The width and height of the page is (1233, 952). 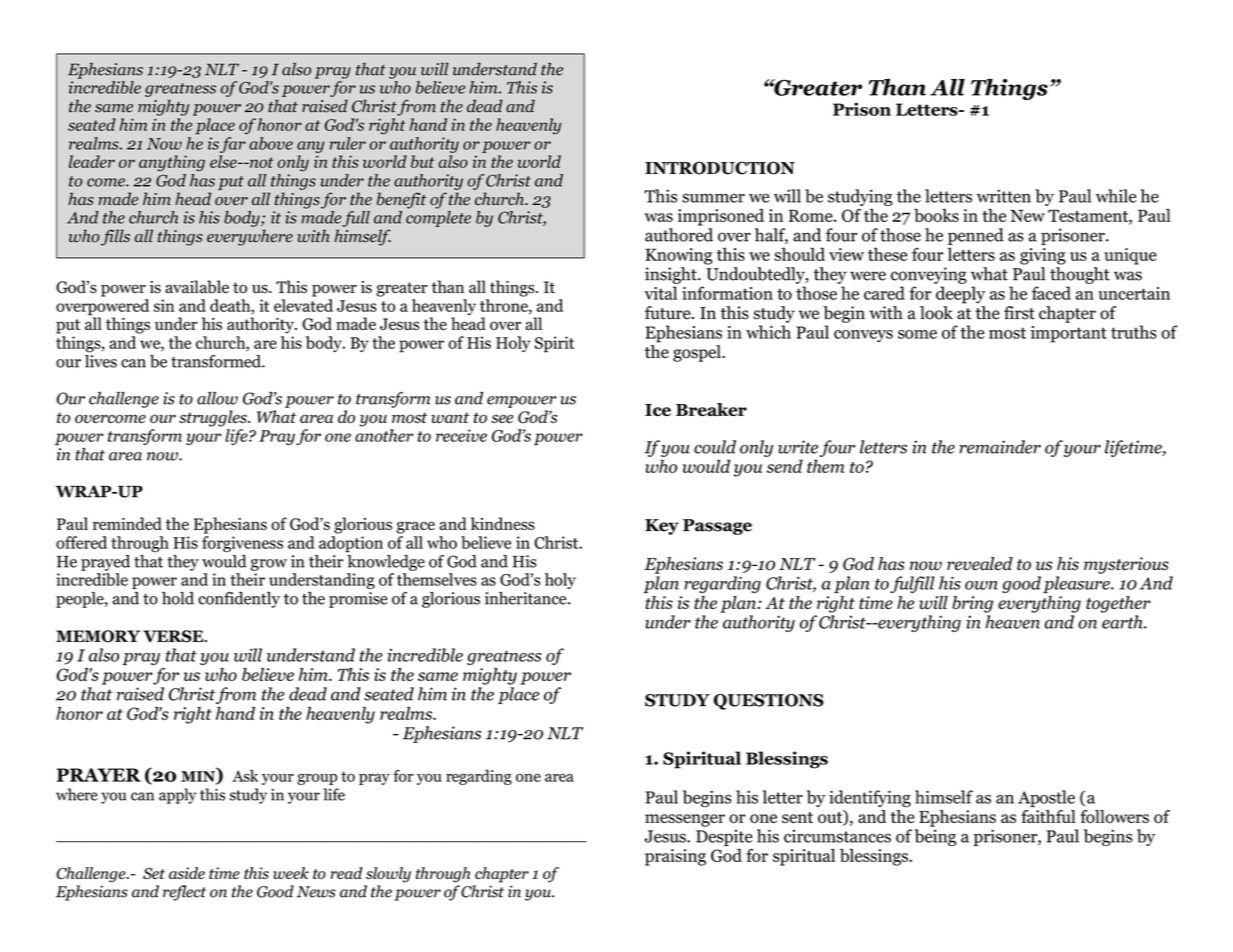 I want to click on praising, so click(x=675, y=857).
